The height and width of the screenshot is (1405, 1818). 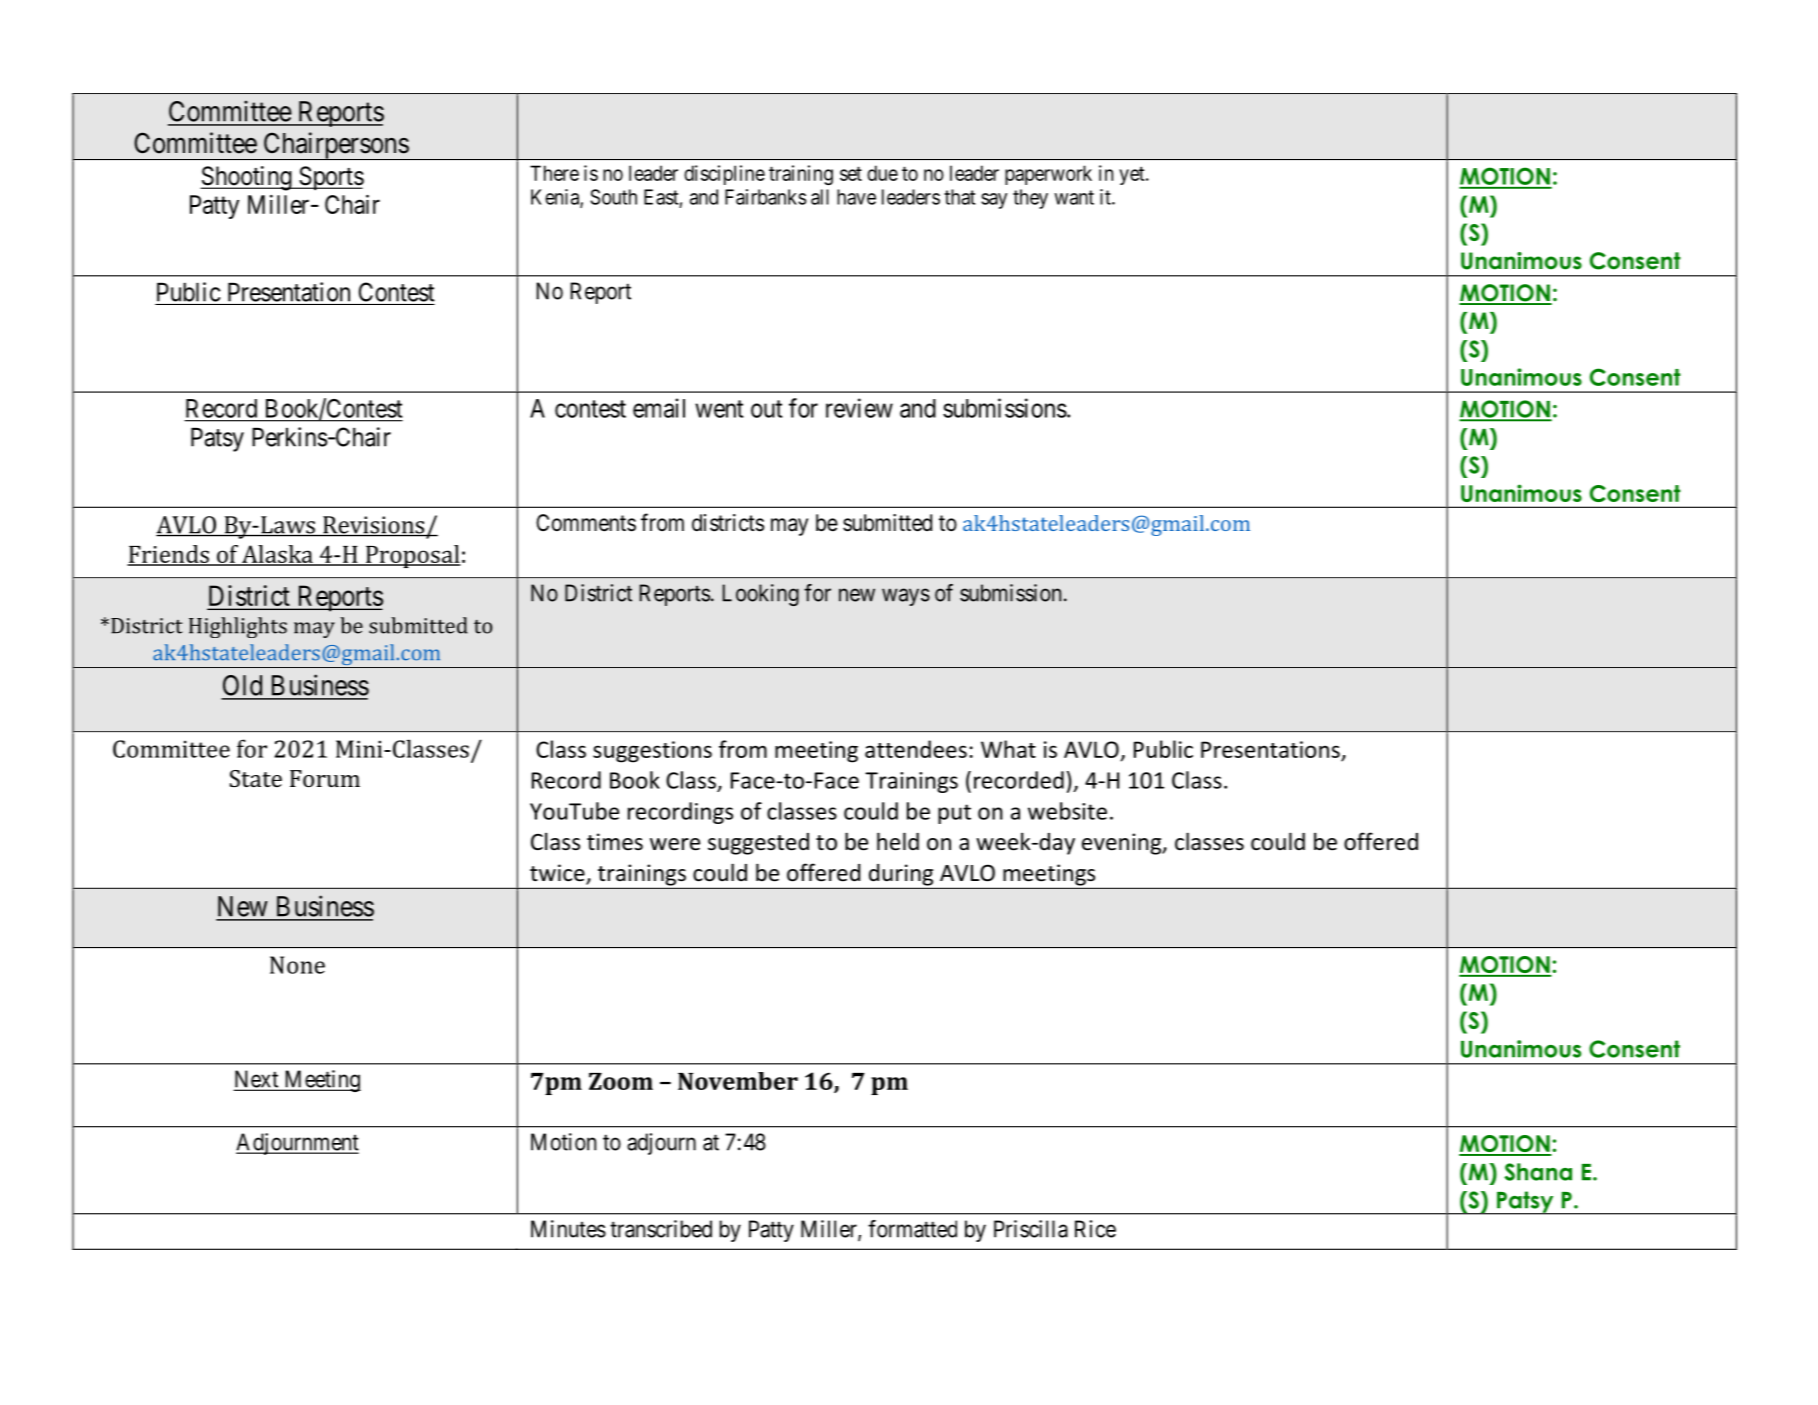 I want to click on Forum, so click(x=325, y=778).
